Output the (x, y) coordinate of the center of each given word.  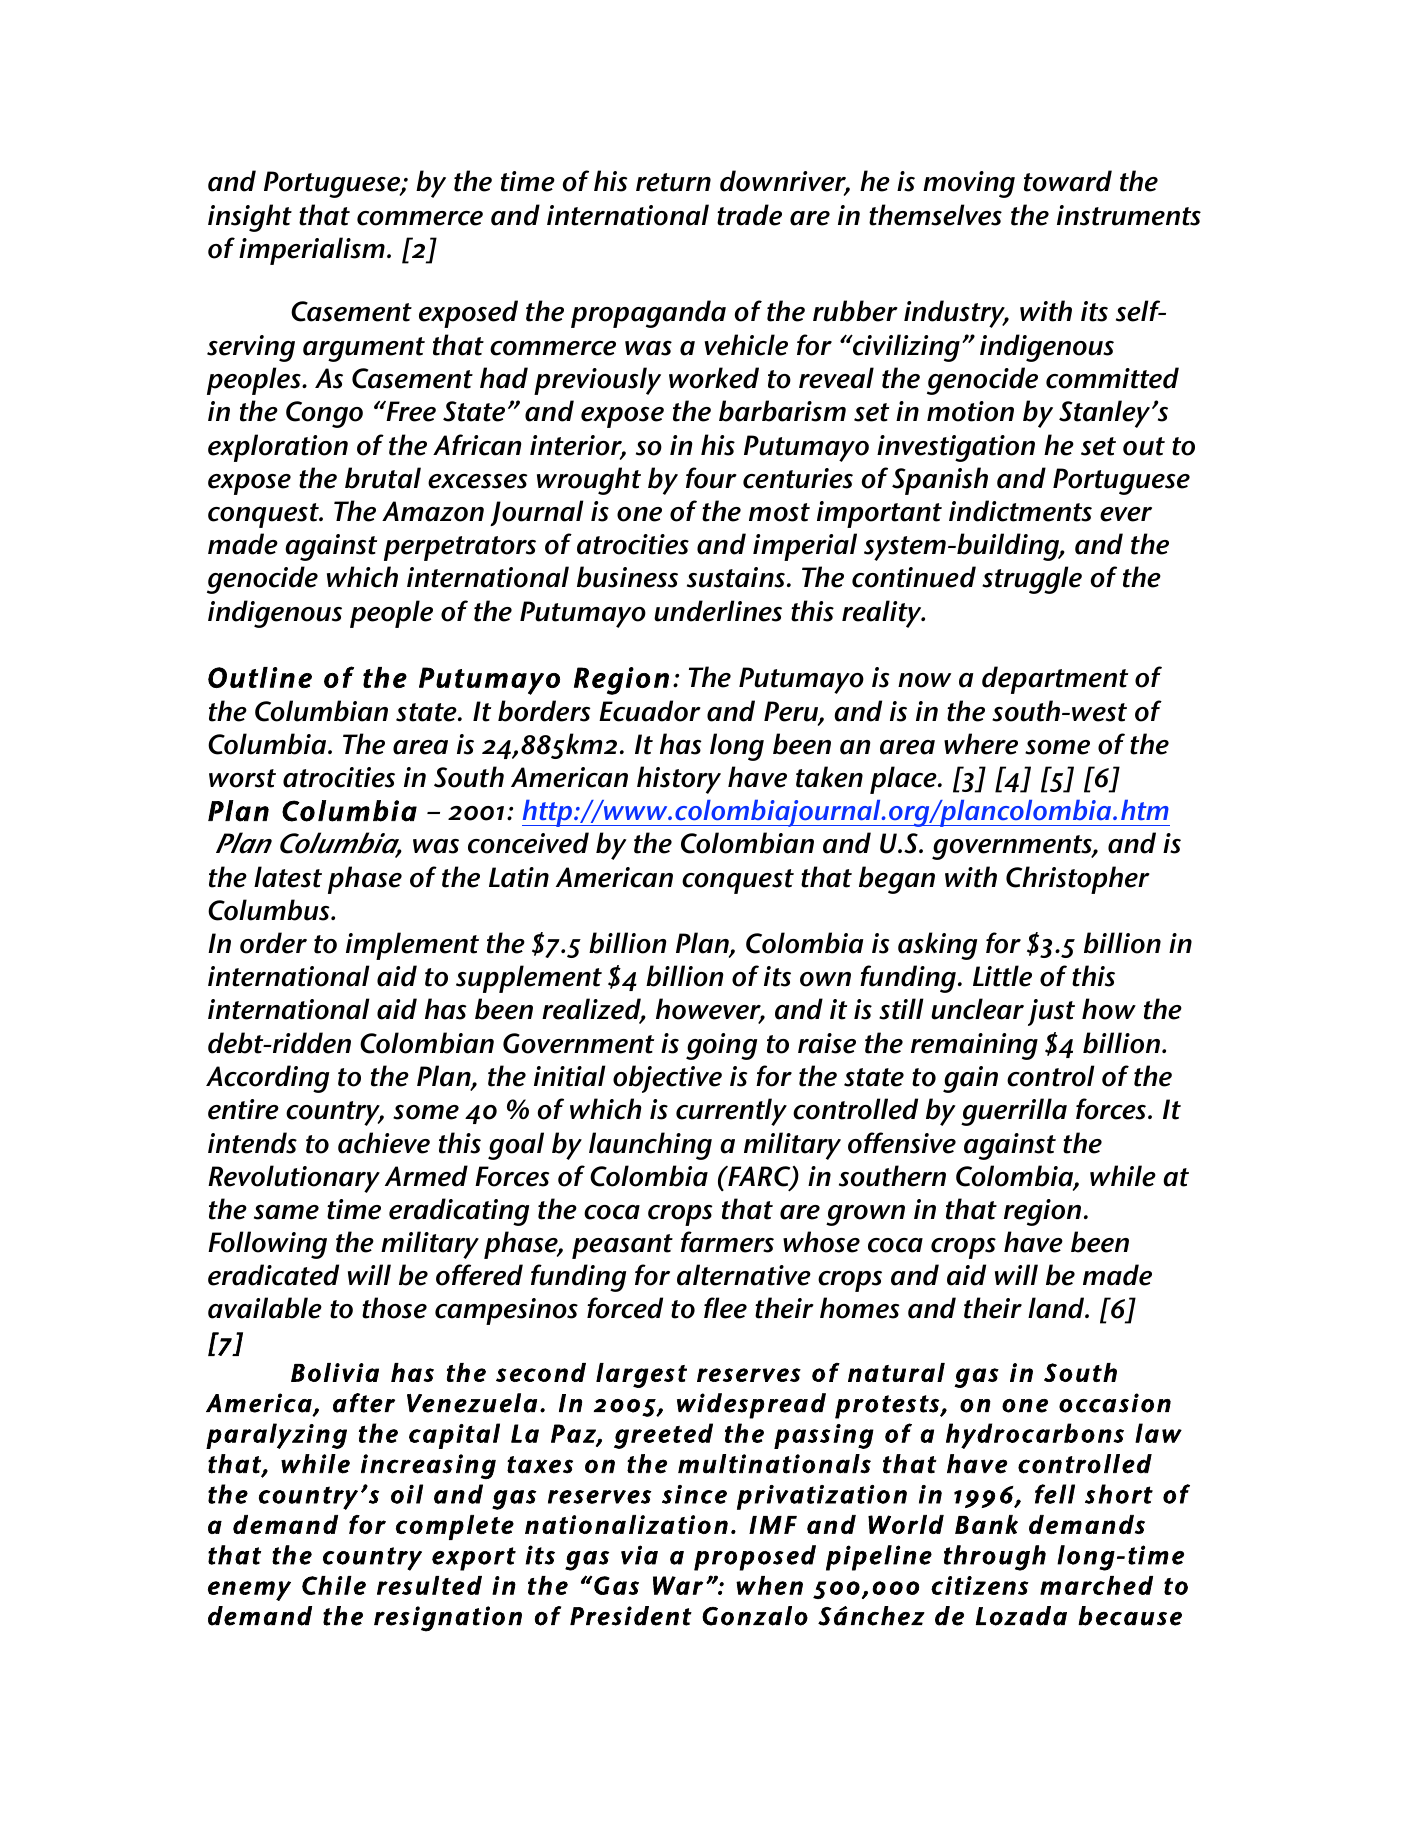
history (679, 780)
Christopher (1078, 880)
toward (1068, 181)
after (364, 1403)
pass (802, 1439)
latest (288, 877)
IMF (773, 1525)
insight (250, 218)
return (673, 182)
